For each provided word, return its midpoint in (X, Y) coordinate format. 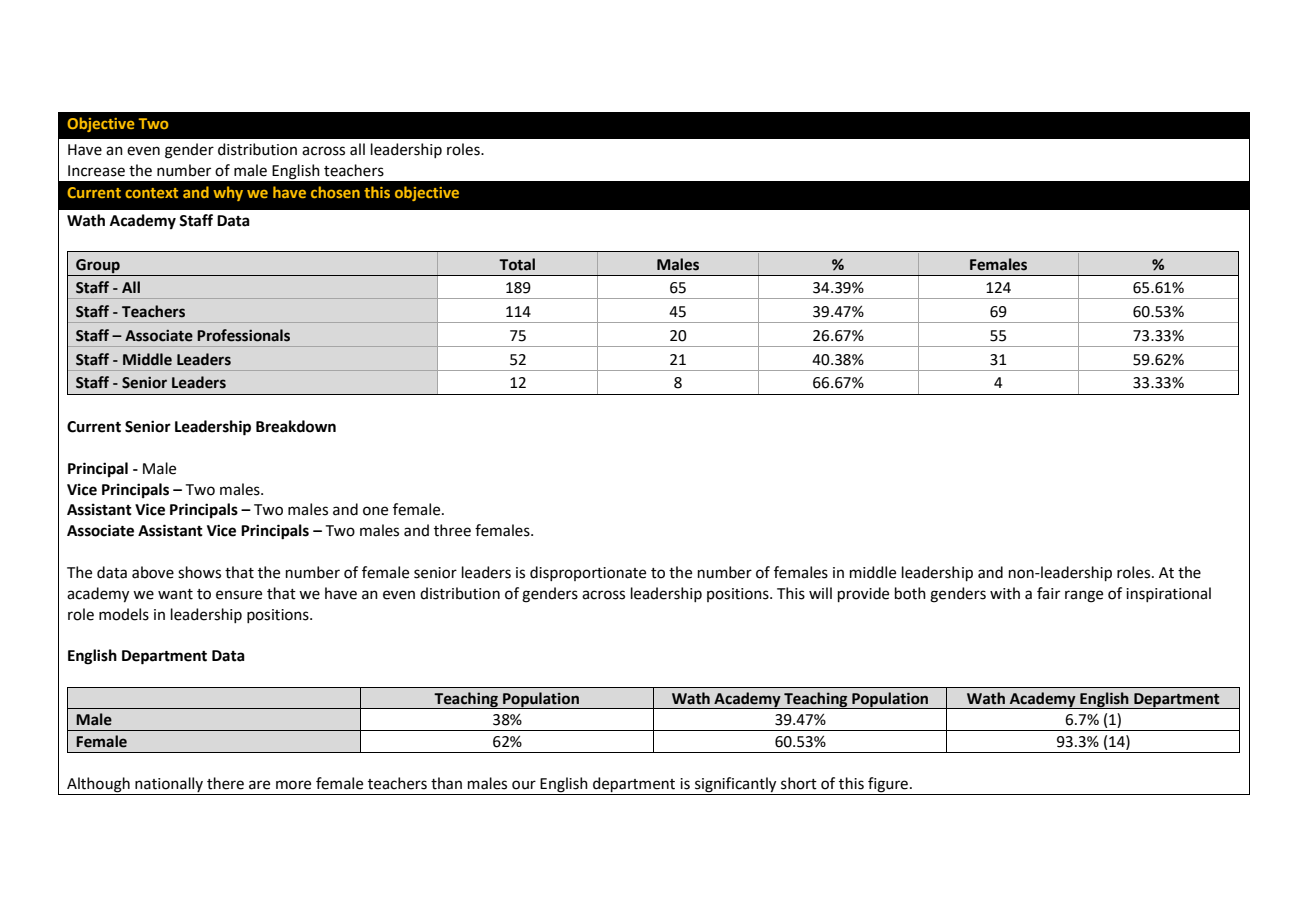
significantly (736, 786)
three (452, 530)
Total (517, 264)
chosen (335, 192)
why (228, 193)
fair (1048, 593)
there (225, 783)
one (375, 511)
